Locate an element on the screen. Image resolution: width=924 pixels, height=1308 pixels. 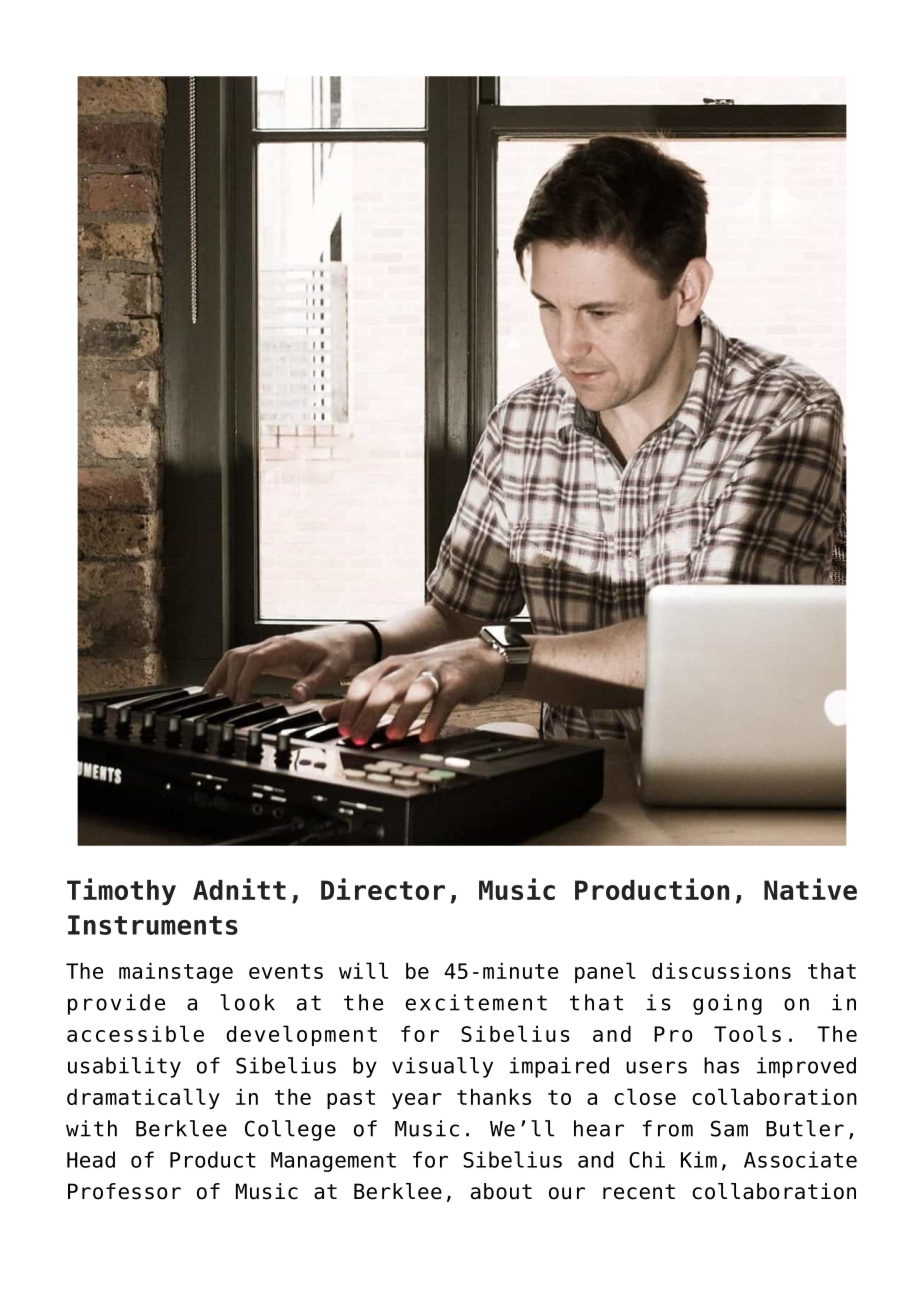
Timothy is located at coordinates (121, 891).
